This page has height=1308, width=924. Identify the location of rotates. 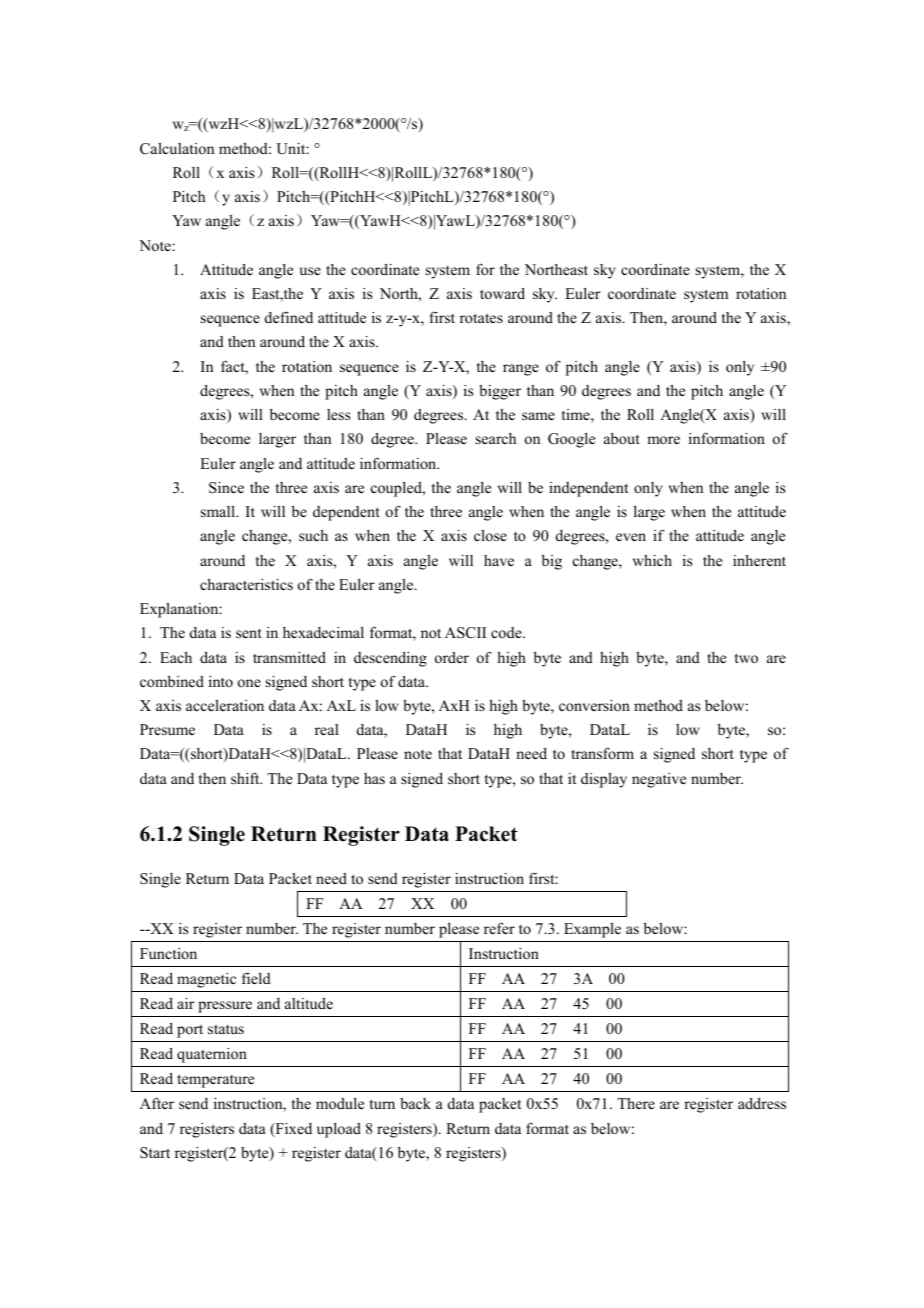
(481, 318).
